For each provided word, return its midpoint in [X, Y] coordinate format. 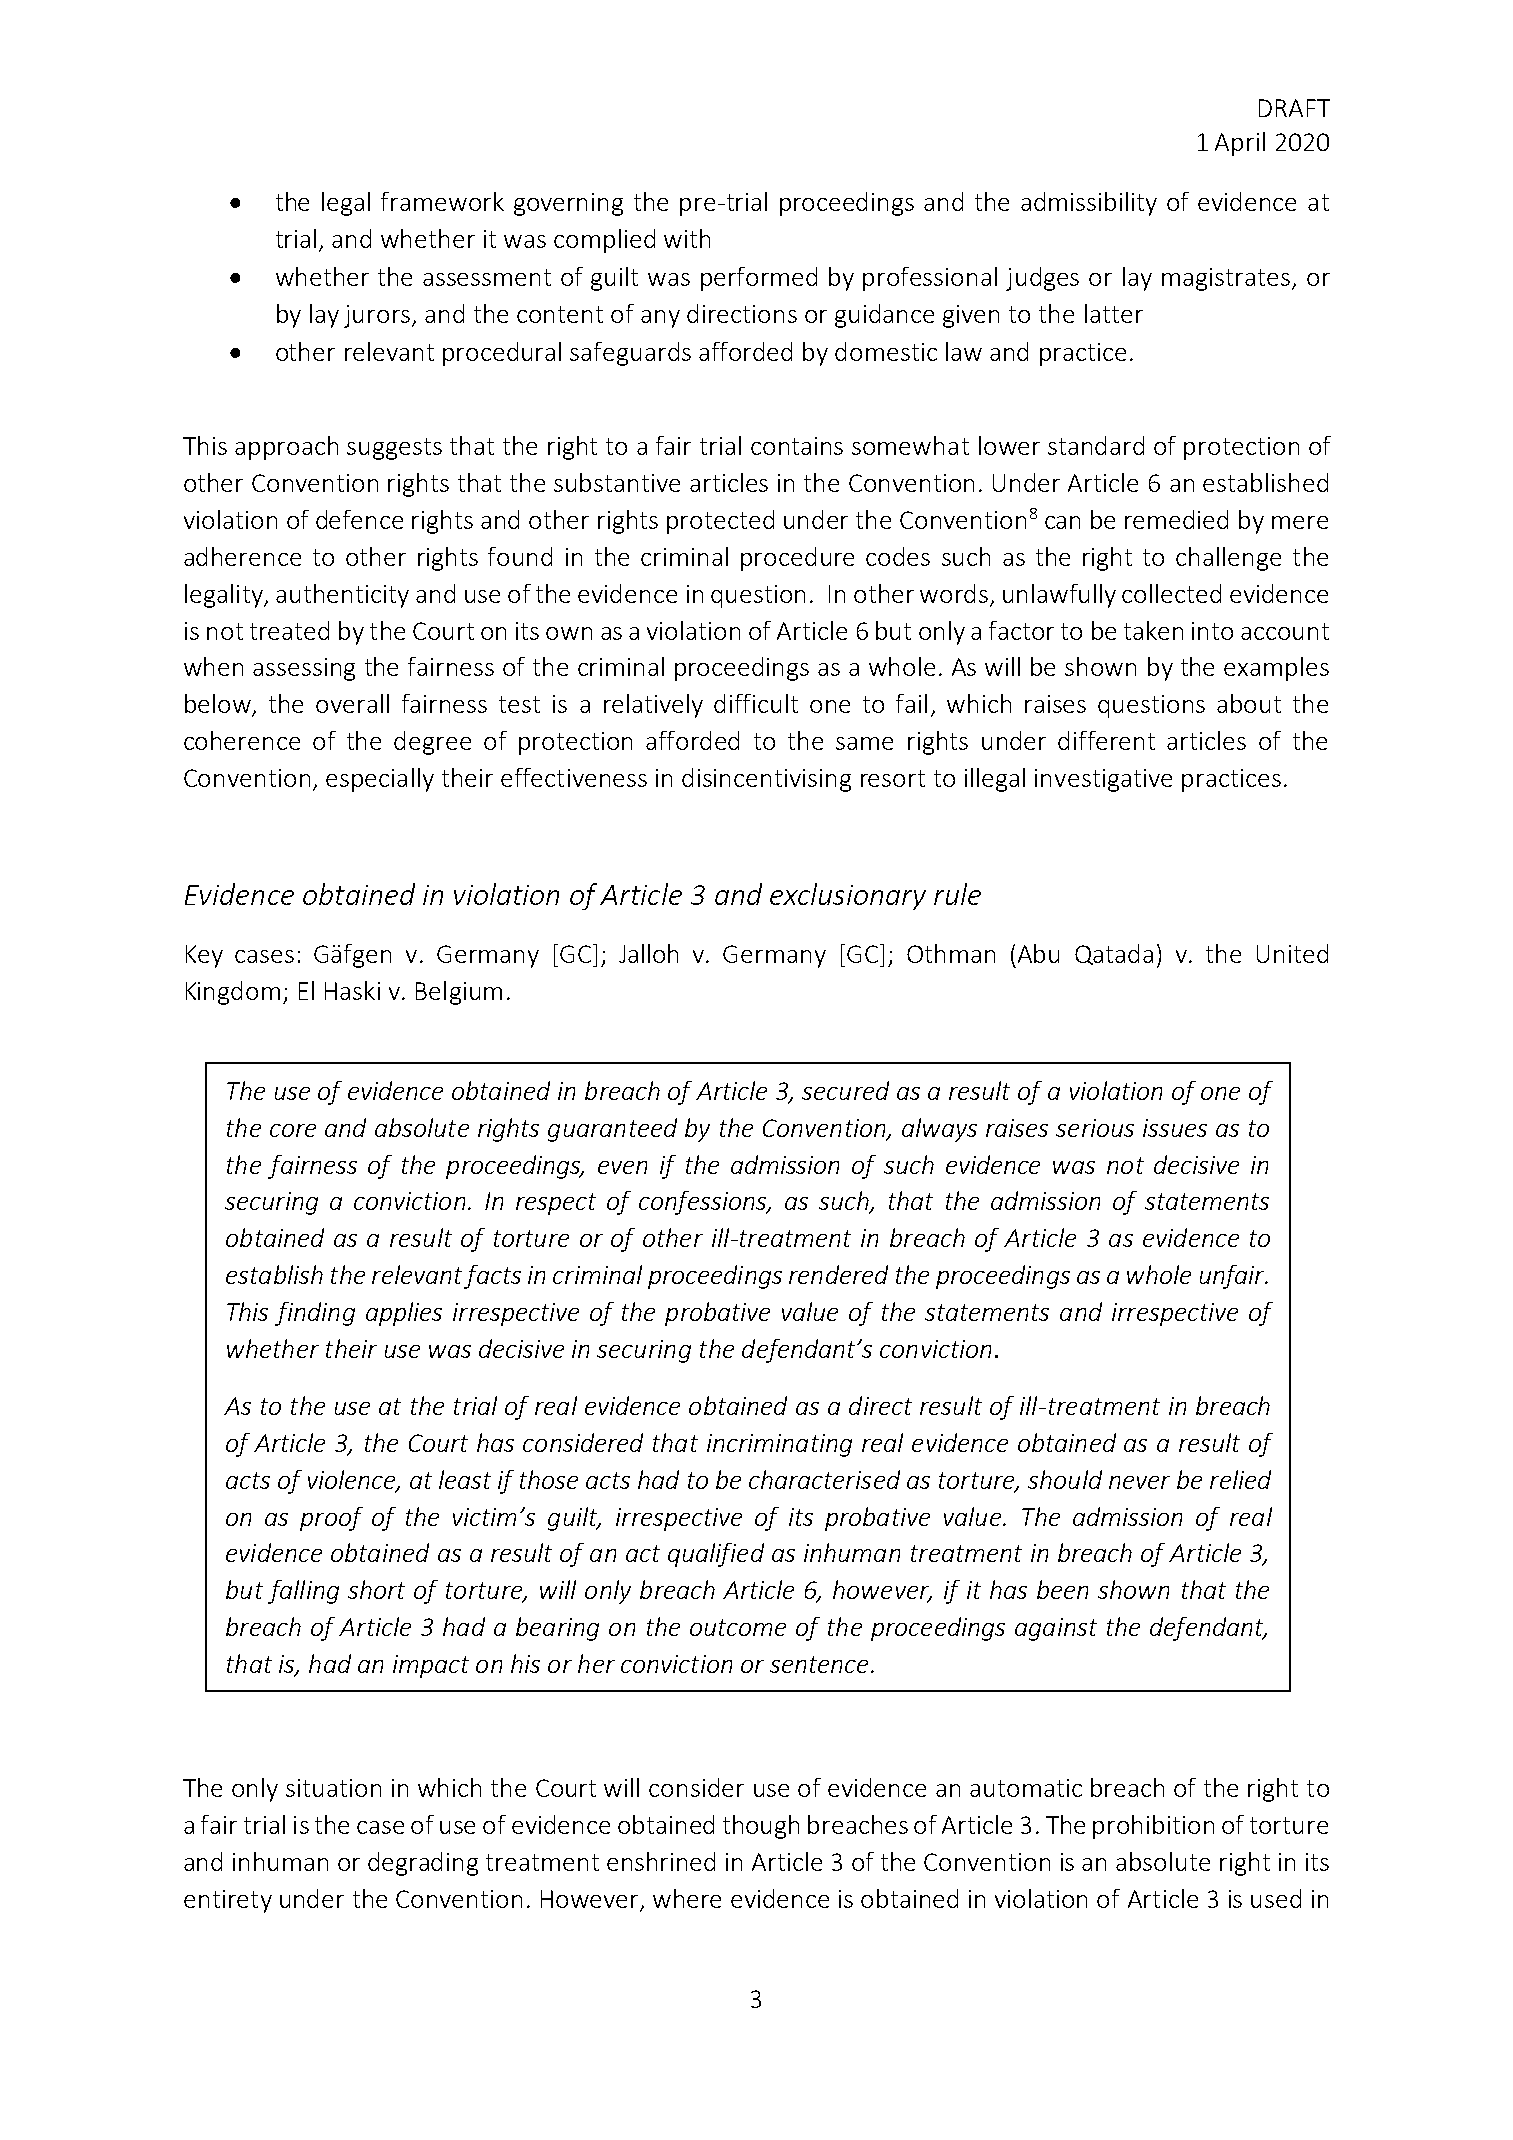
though [761, 1827]
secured [845, 1090]
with [687, 238]
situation [333, 1788]
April [1240, 144]
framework [442, 201]
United [1292, 953]
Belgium [459, 993]
